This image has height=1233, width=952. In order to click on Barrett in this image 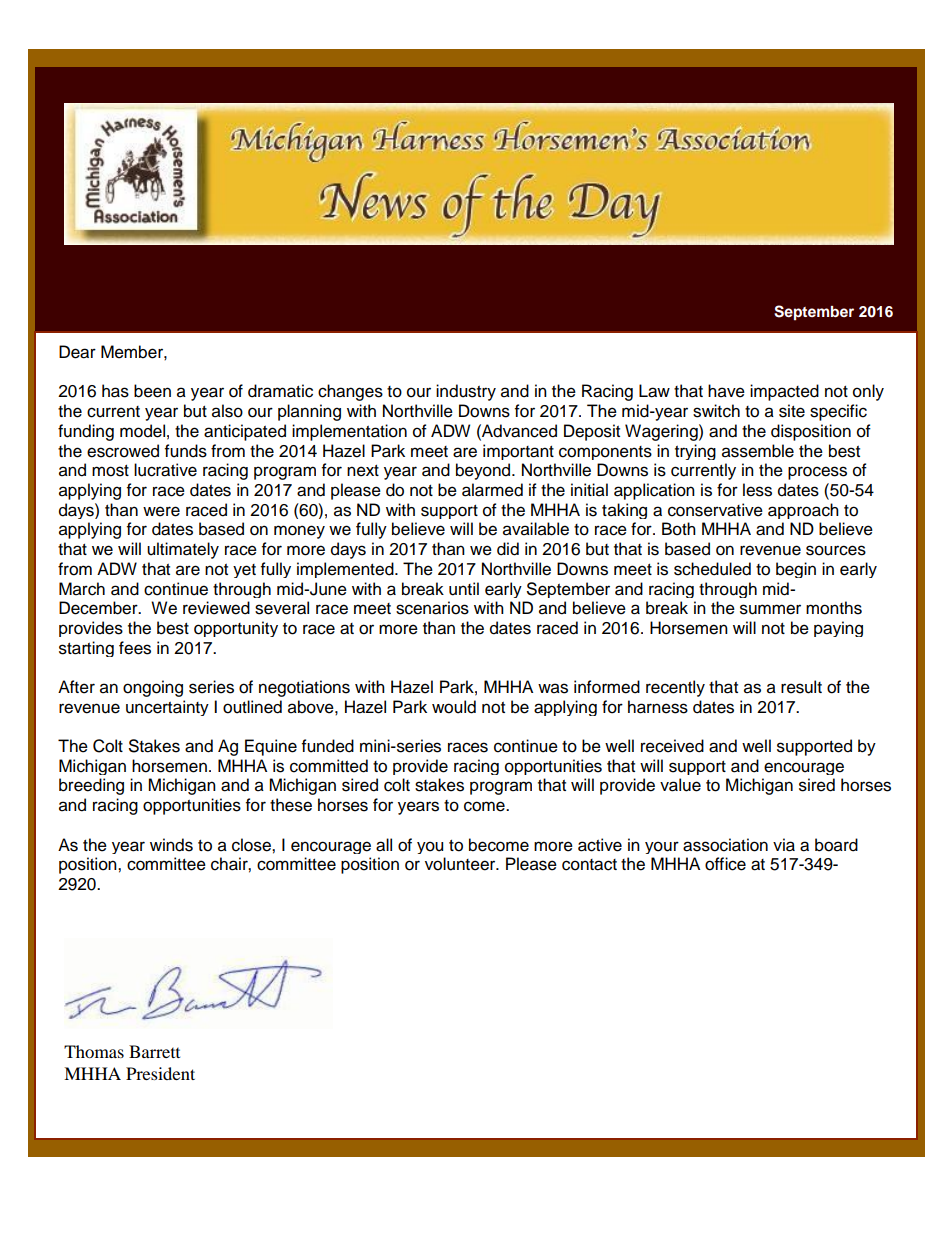, I will do `click(154, 1051)`.
